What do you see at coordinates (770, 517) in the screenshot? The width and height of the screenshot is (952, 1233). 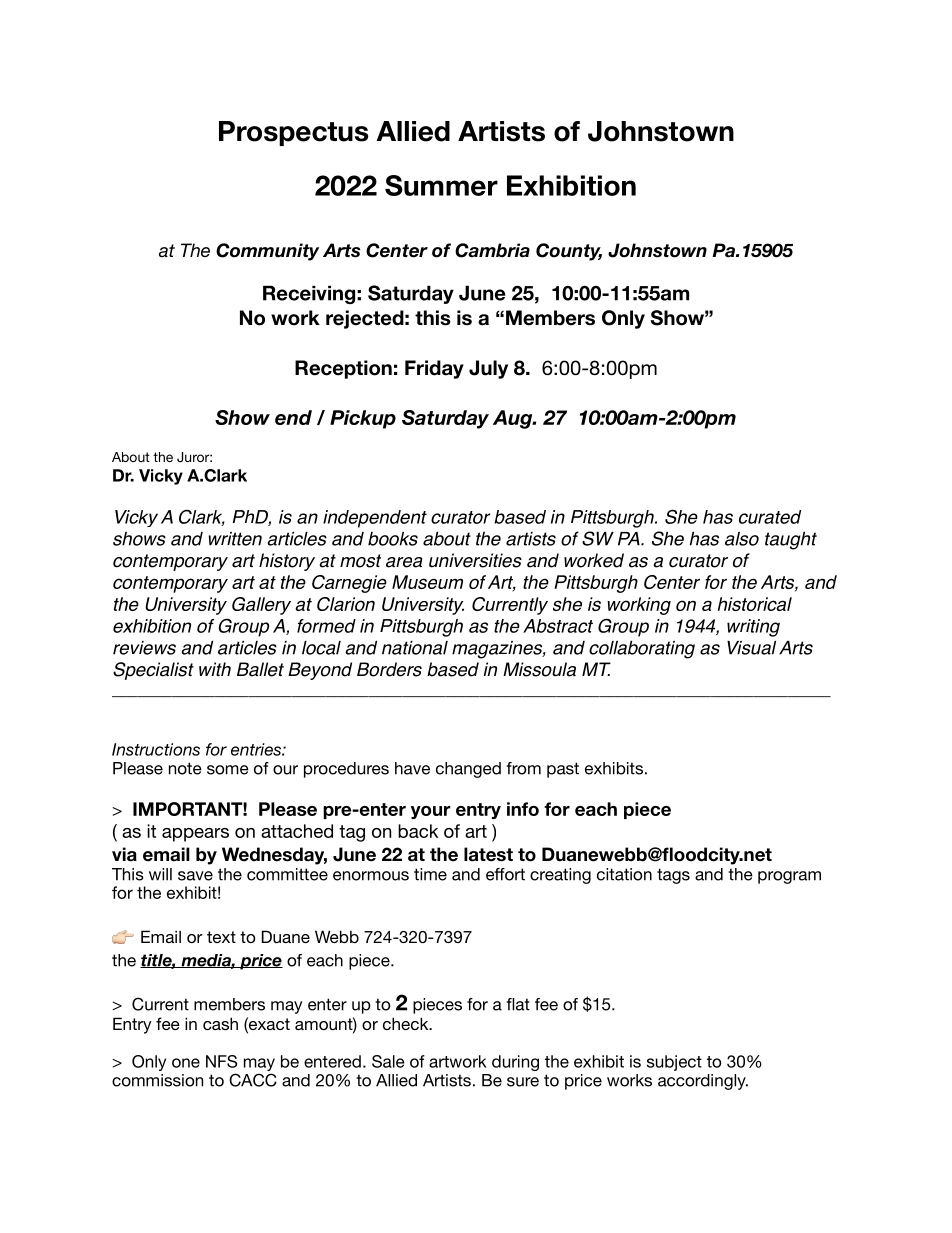 I see `curated` at bounding box center [770, 517].
